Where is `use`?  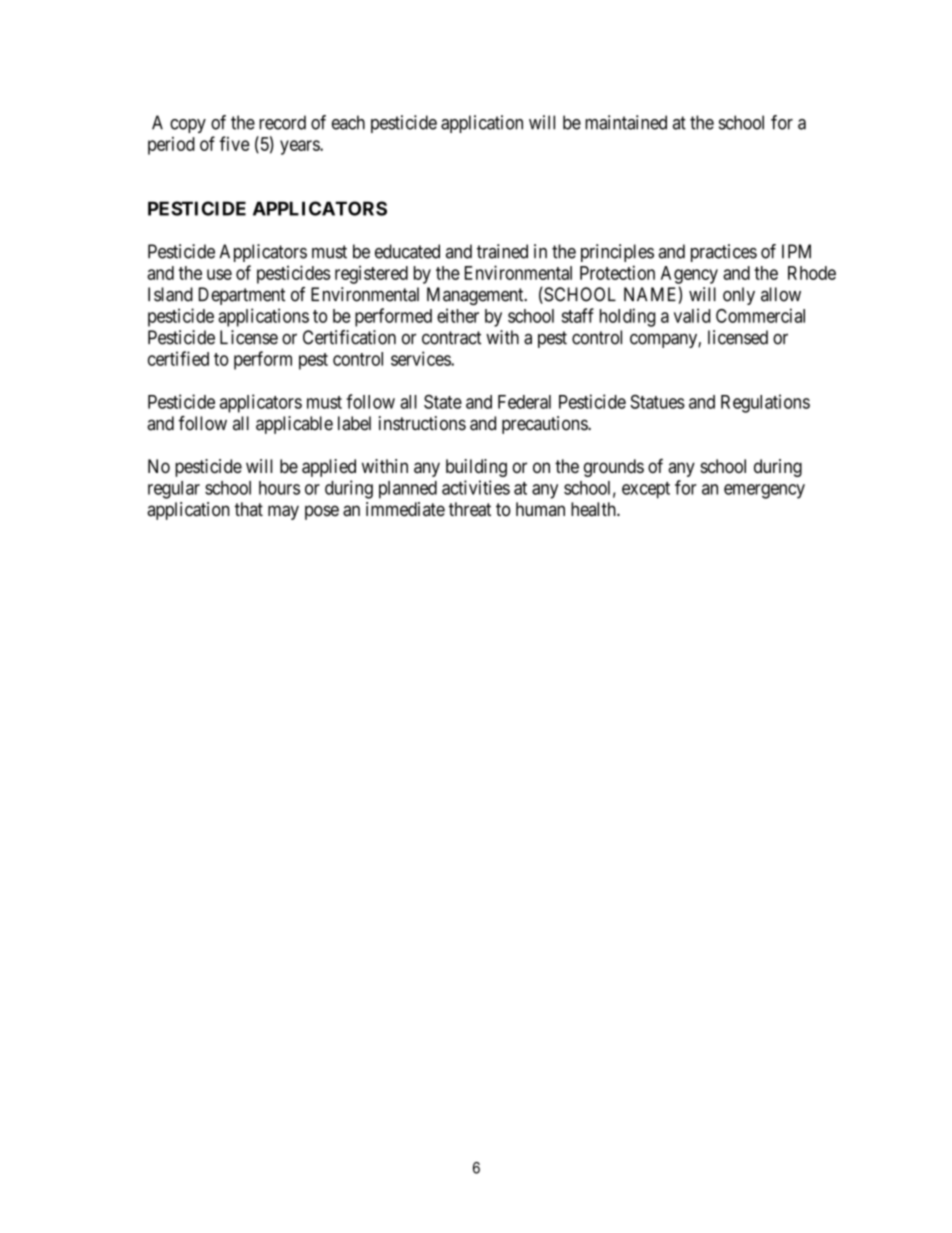 use is located at coordinates (219, 274).
